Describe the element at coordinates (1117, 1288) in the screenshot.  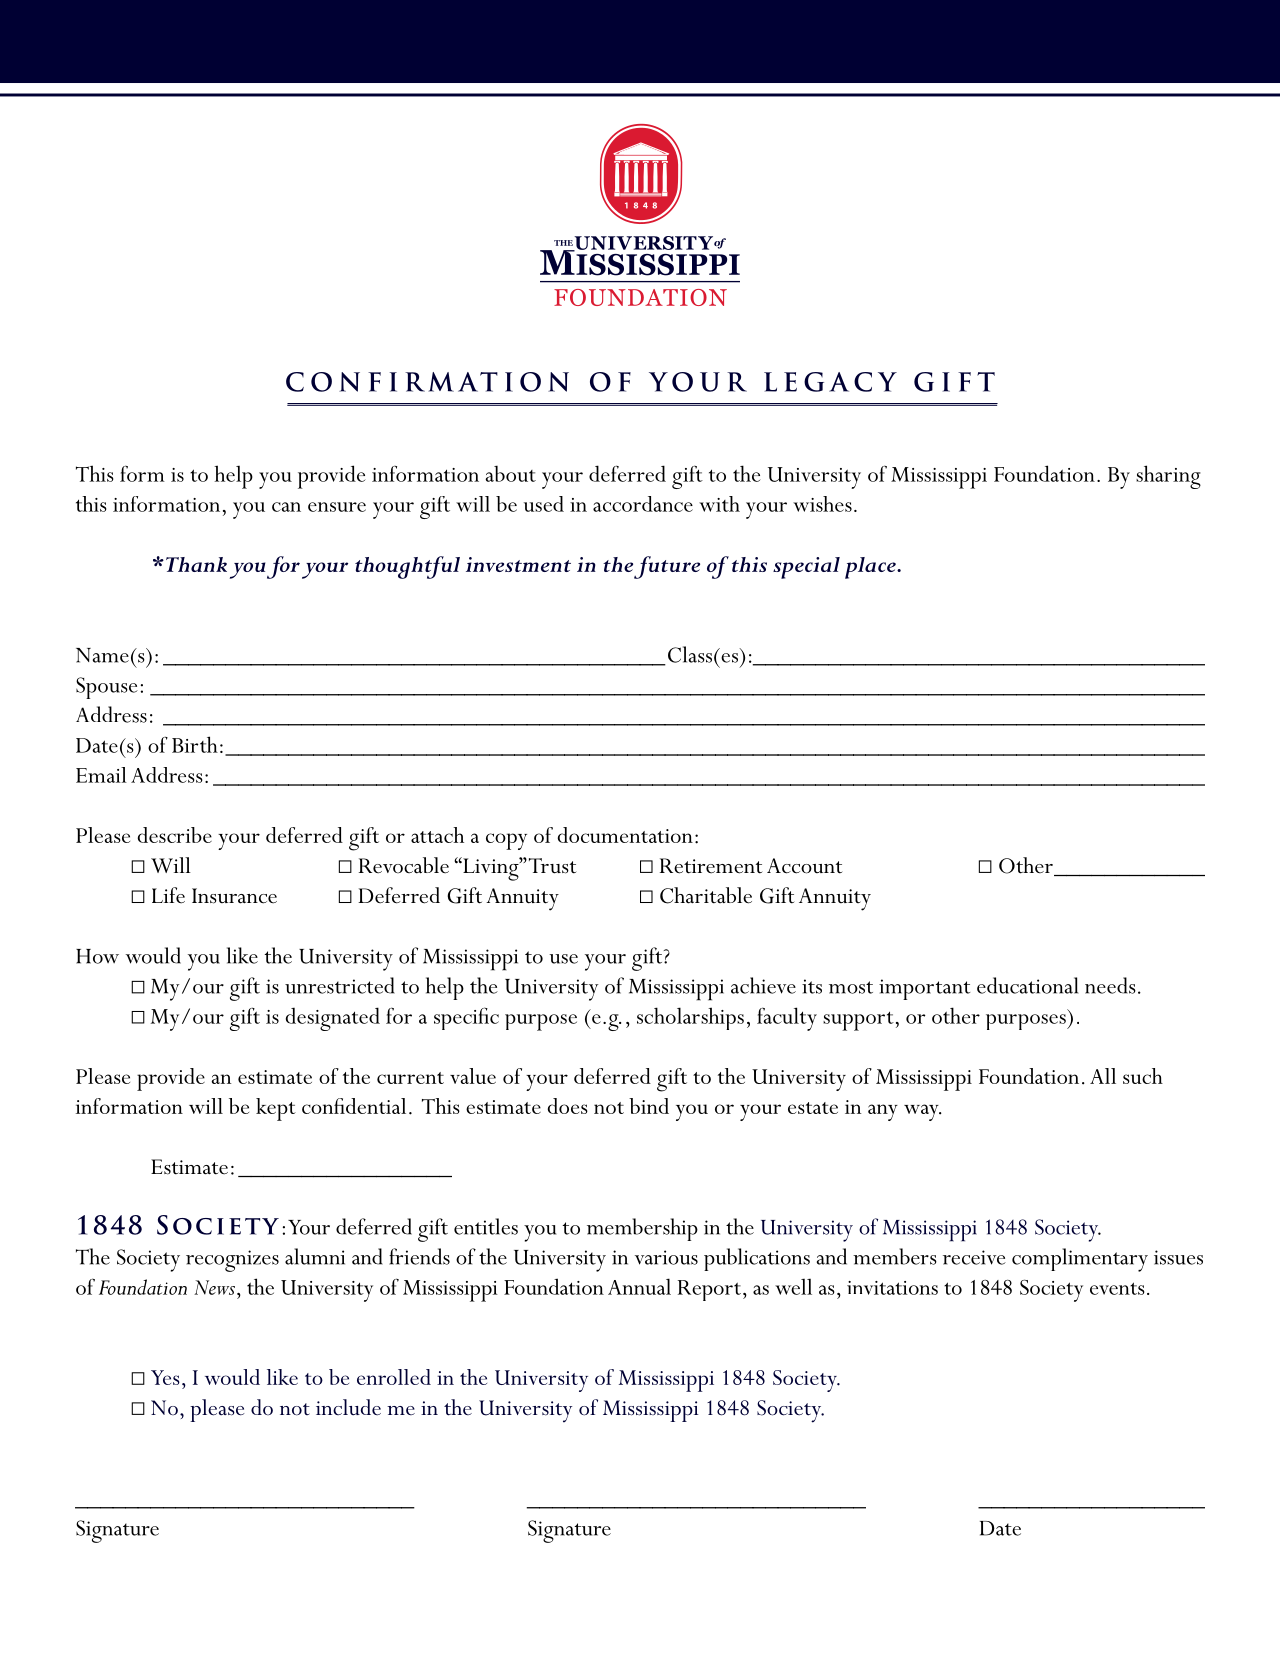
I see `events` at that location.
